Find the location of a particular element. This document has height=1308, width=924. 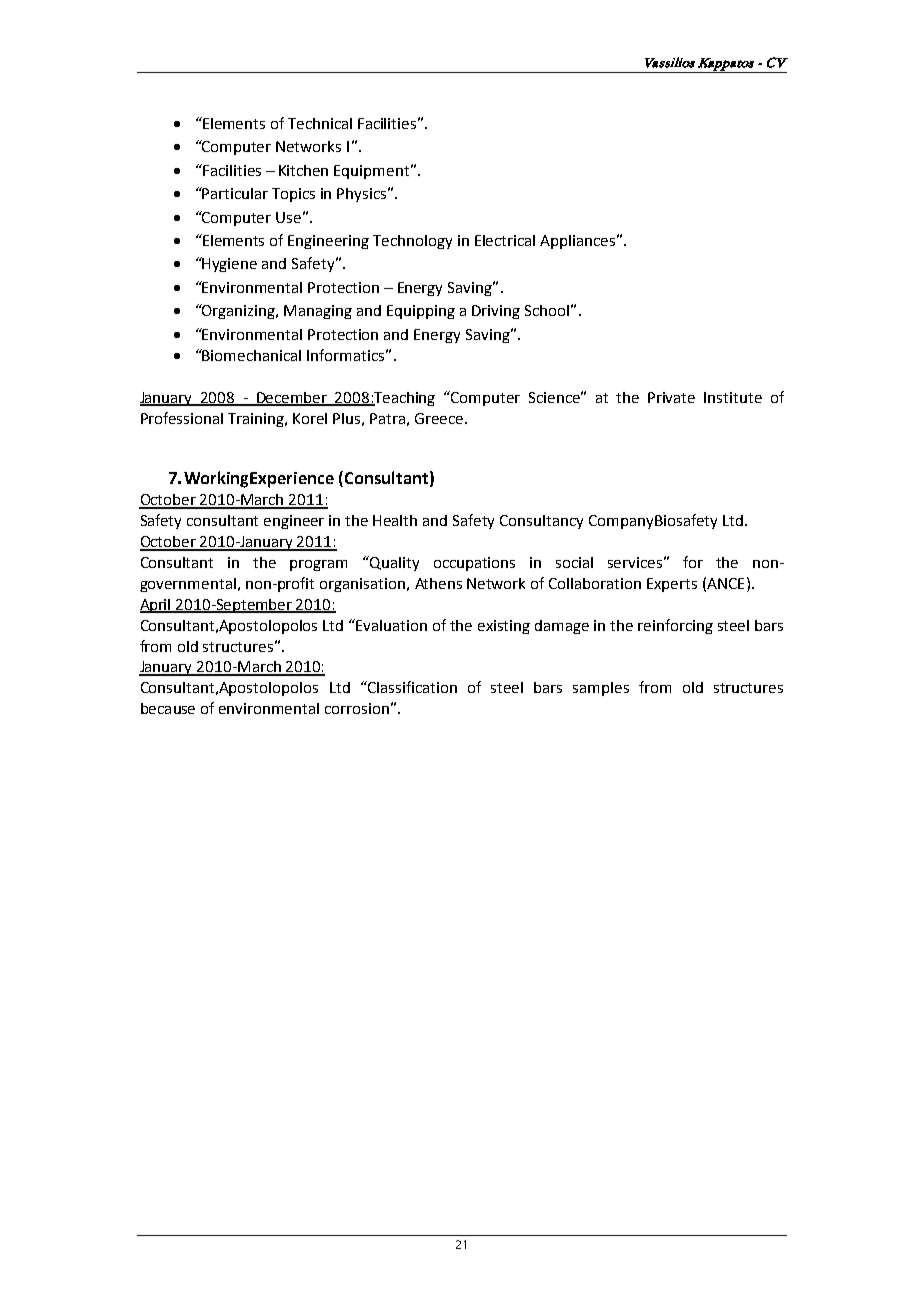

Biomechanical is located at coordinates (251, 355).
